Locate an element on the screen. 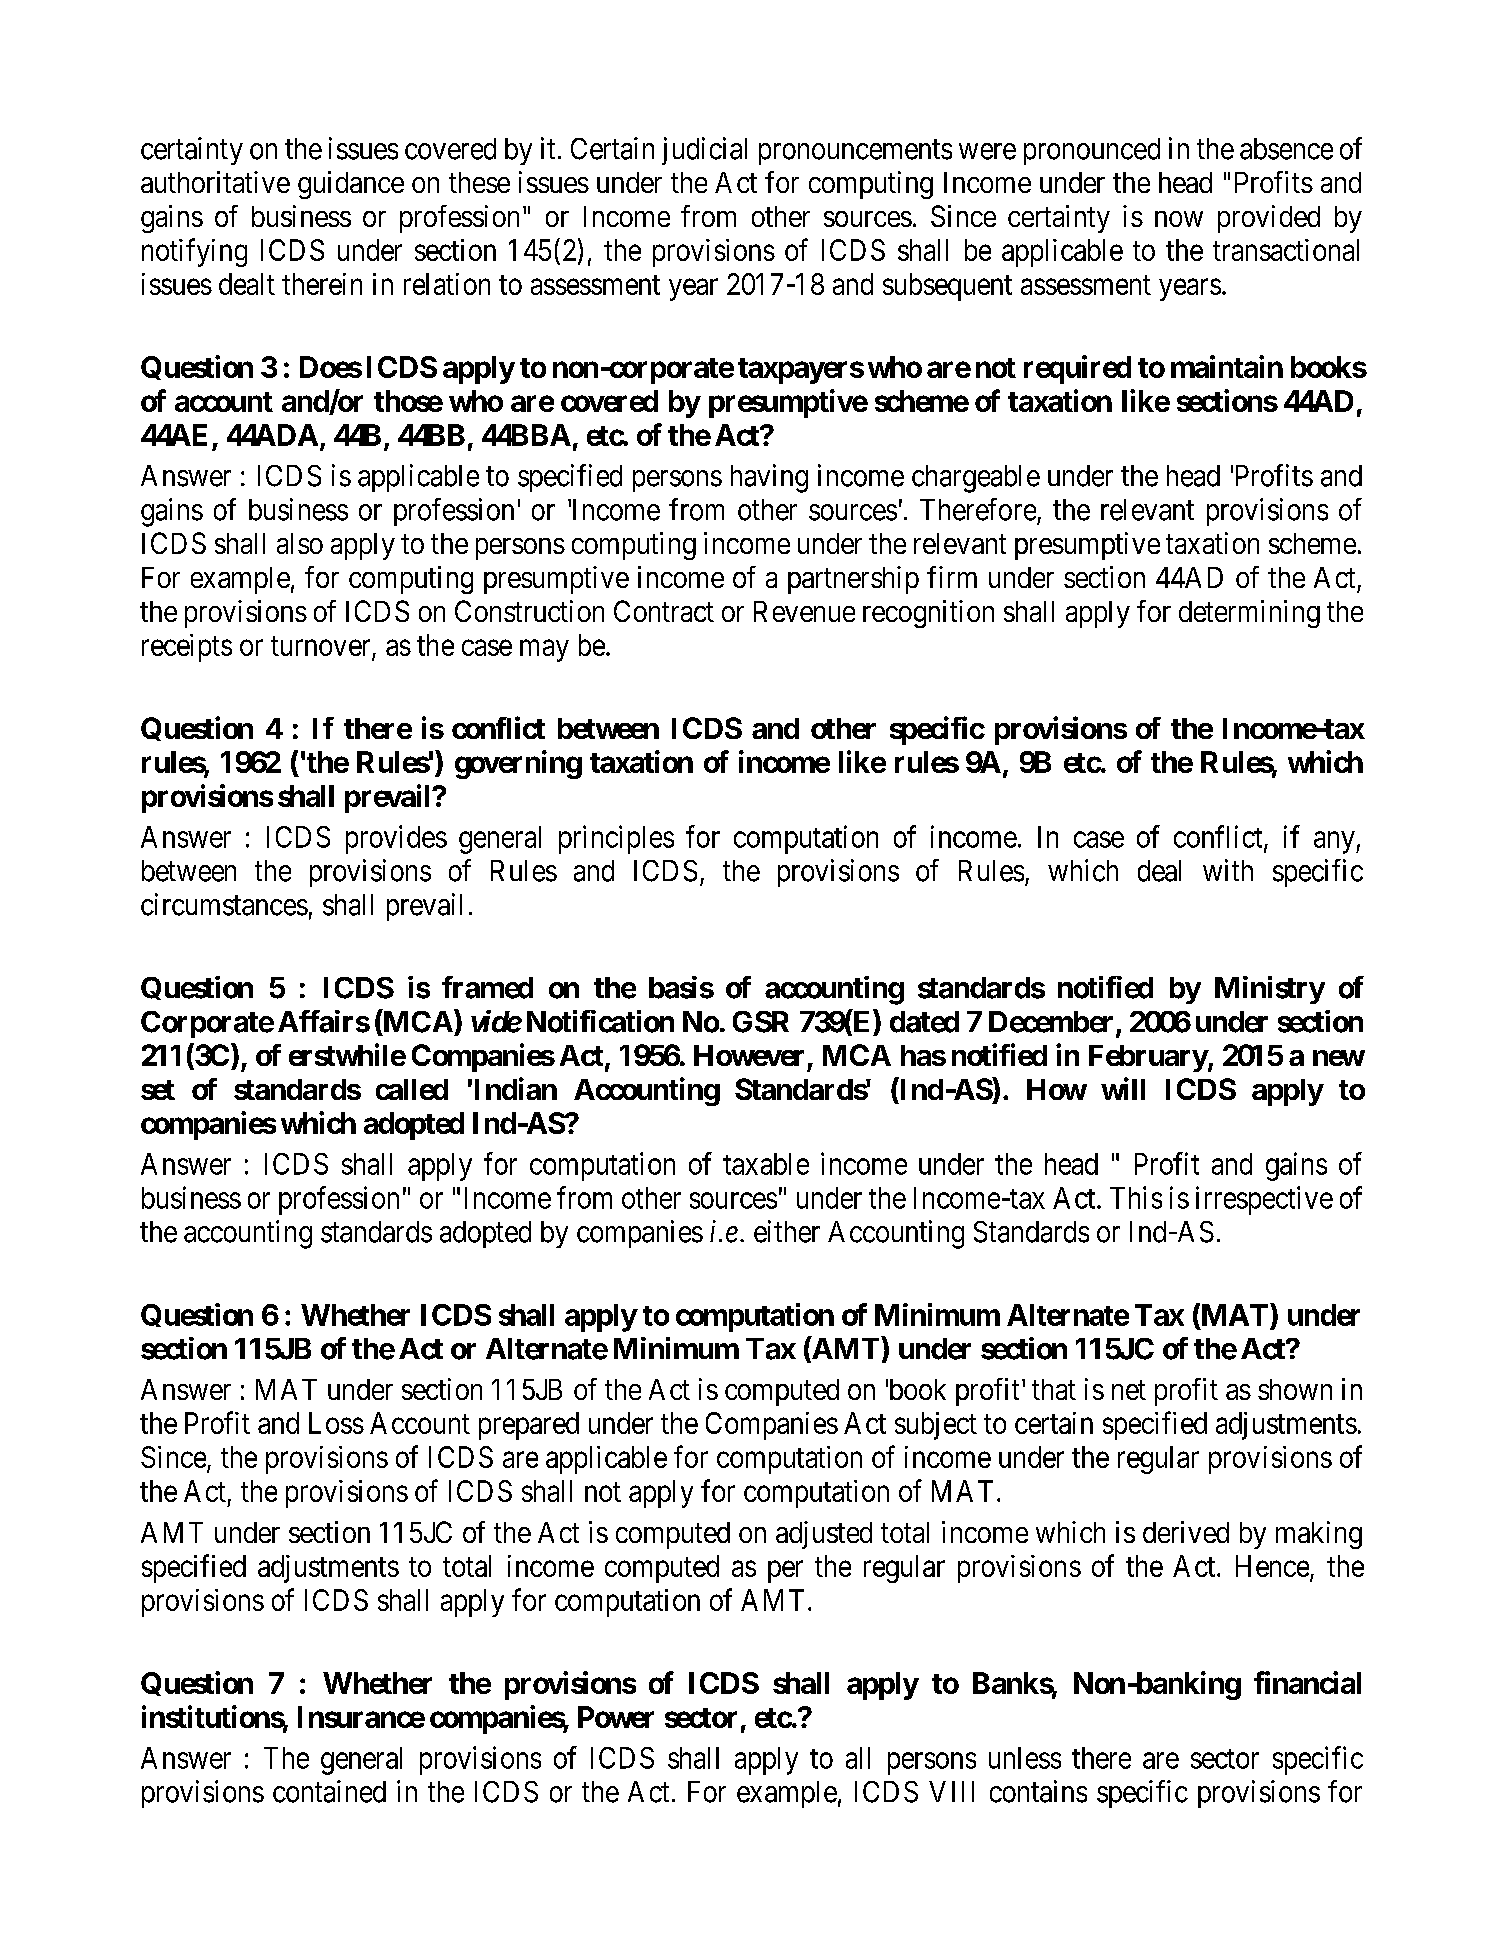 The width and height of the screenshot is (1503, 1945). judicial is located at coordinates (704, 151).
